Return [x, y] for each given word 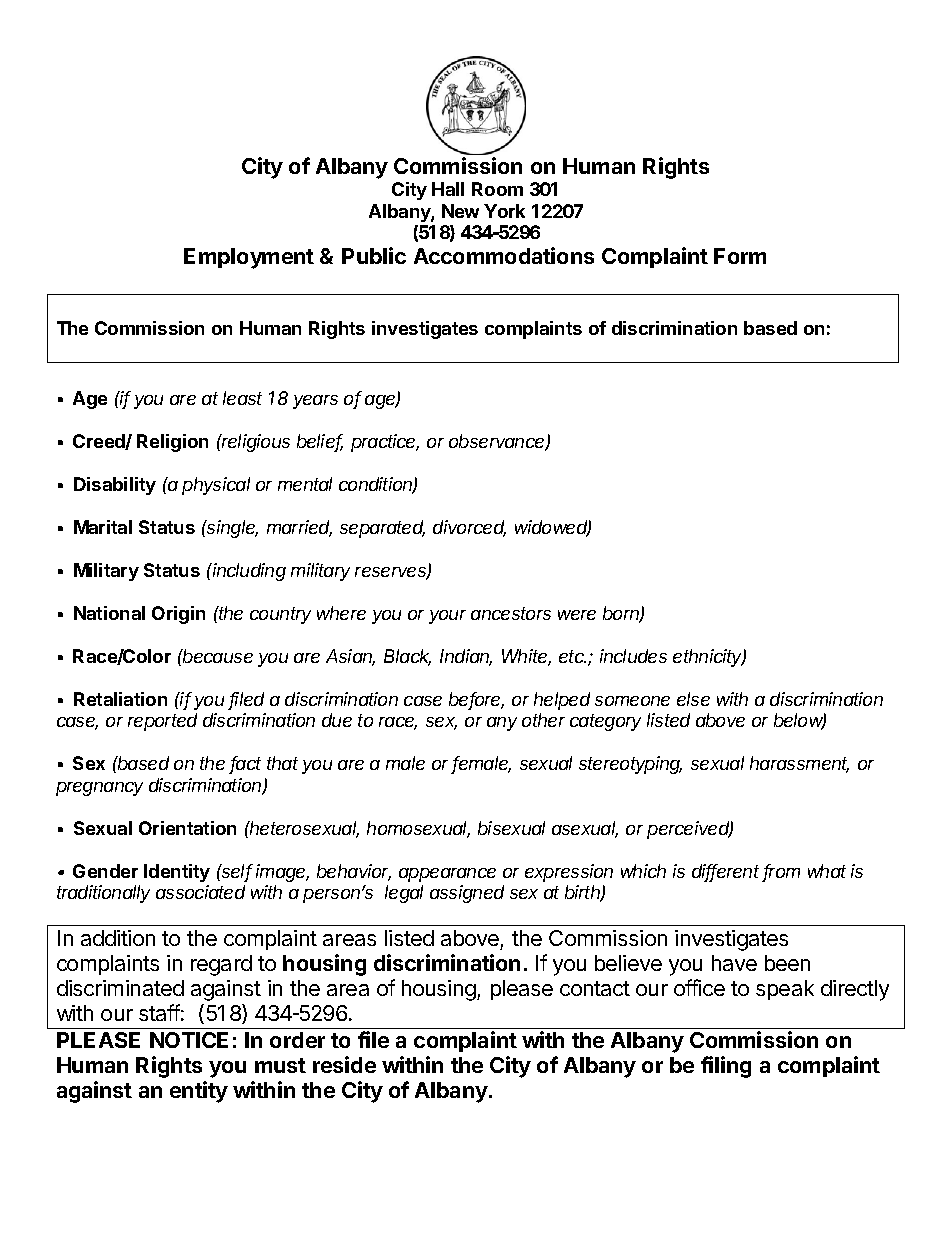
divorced [469, 528]
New [460, 211]
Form [740, 256]
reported [162, 722]
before [476, 700]
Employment [249, 258]
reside [344, 1064]
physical [216, 486]
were [577, 615]
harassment [799, 764]
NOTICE [189, 1040]
